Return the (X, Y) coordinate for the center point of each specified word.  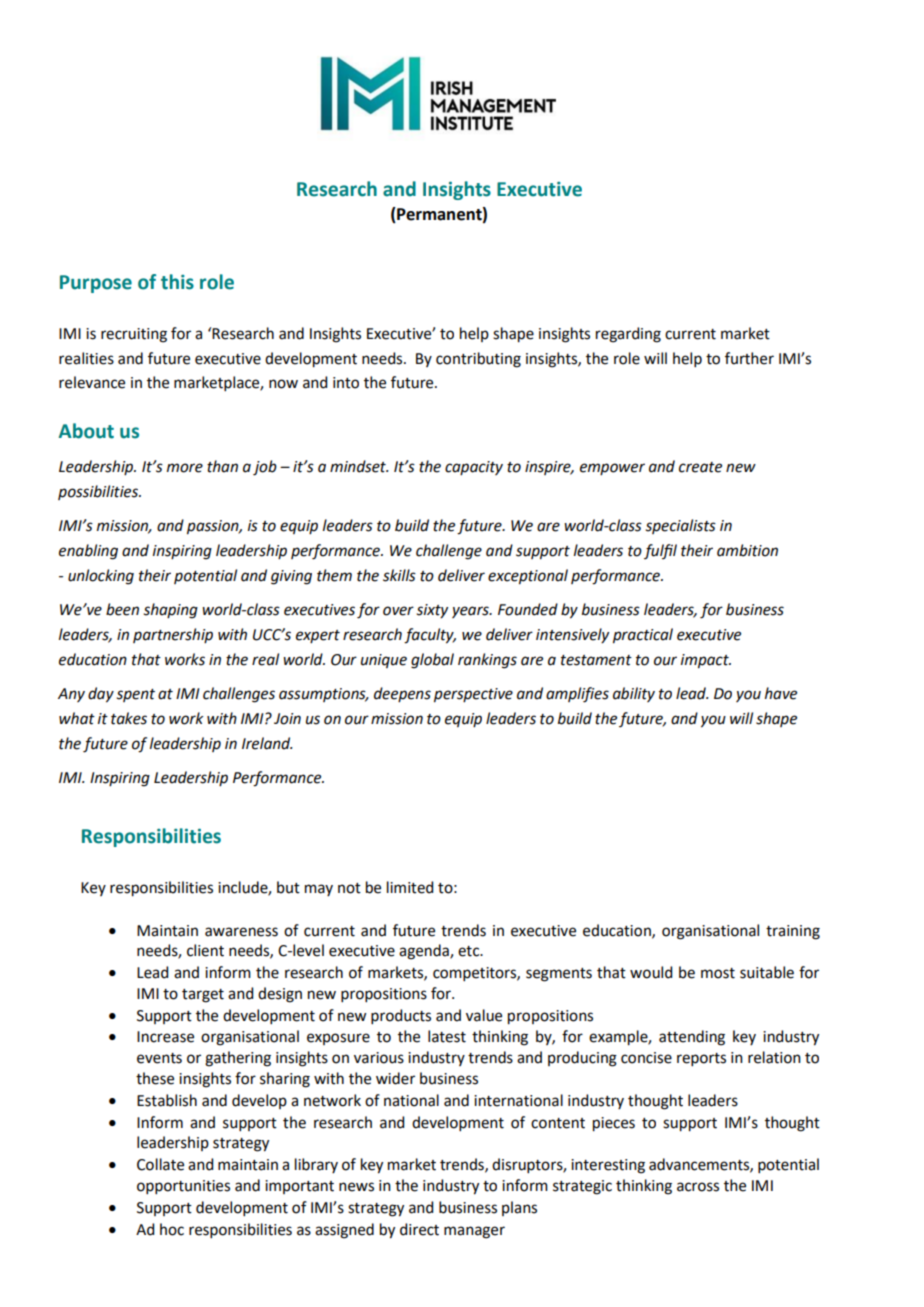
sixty (432, 611)
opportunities (183, 1187)
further (749, 358)
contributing (478, 360)
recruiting (134, 335)
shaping (170, 611)
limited (410, 887)
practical (643, 636)
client (205, 950)
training (793, 932)
